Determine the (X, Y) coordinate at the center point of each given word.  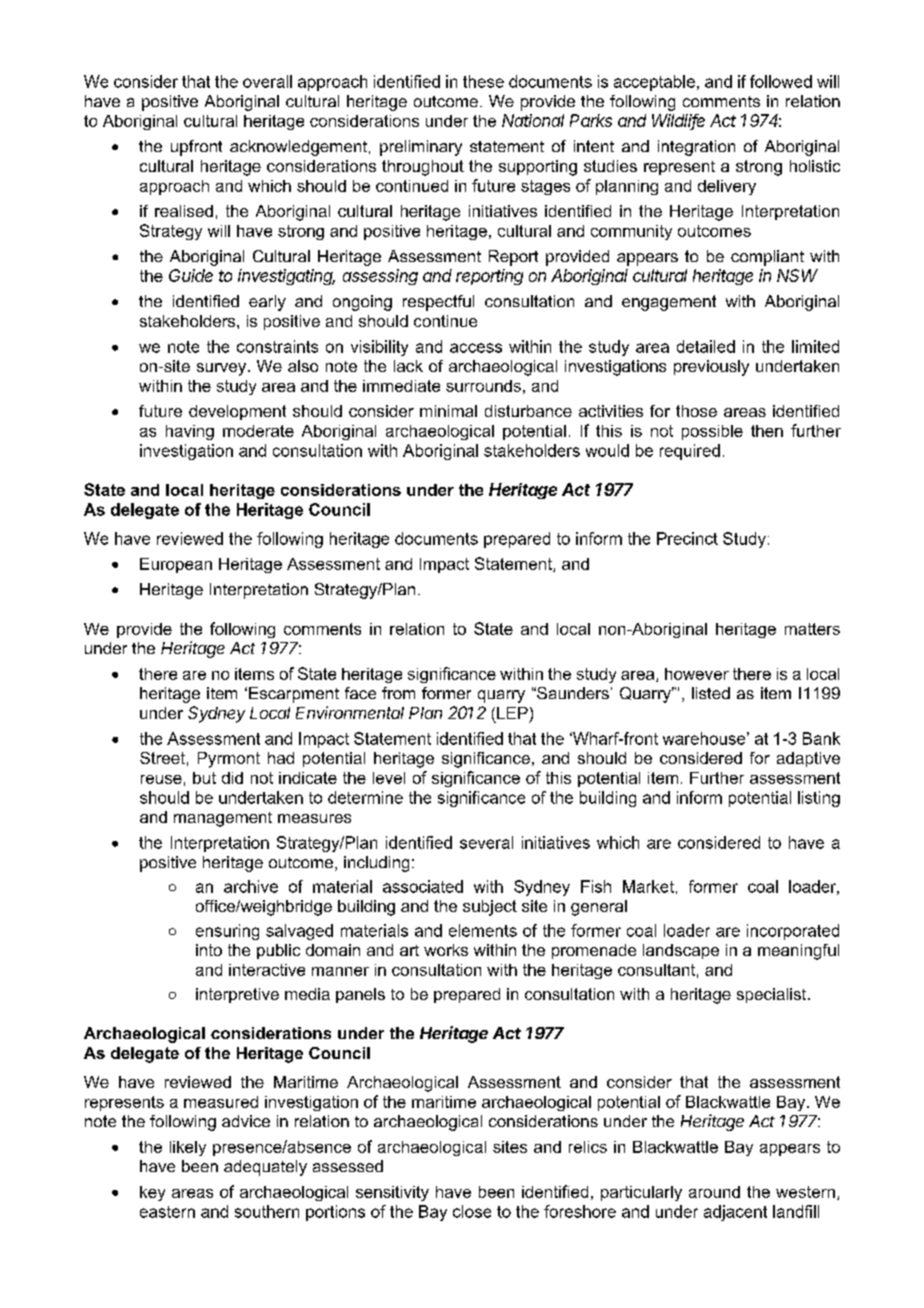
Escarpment (294, 695)
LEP (512, 713)
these (483, 81)
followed (781, 81)
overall (267, 81)
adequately (265, 1168)
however (697, 674)
